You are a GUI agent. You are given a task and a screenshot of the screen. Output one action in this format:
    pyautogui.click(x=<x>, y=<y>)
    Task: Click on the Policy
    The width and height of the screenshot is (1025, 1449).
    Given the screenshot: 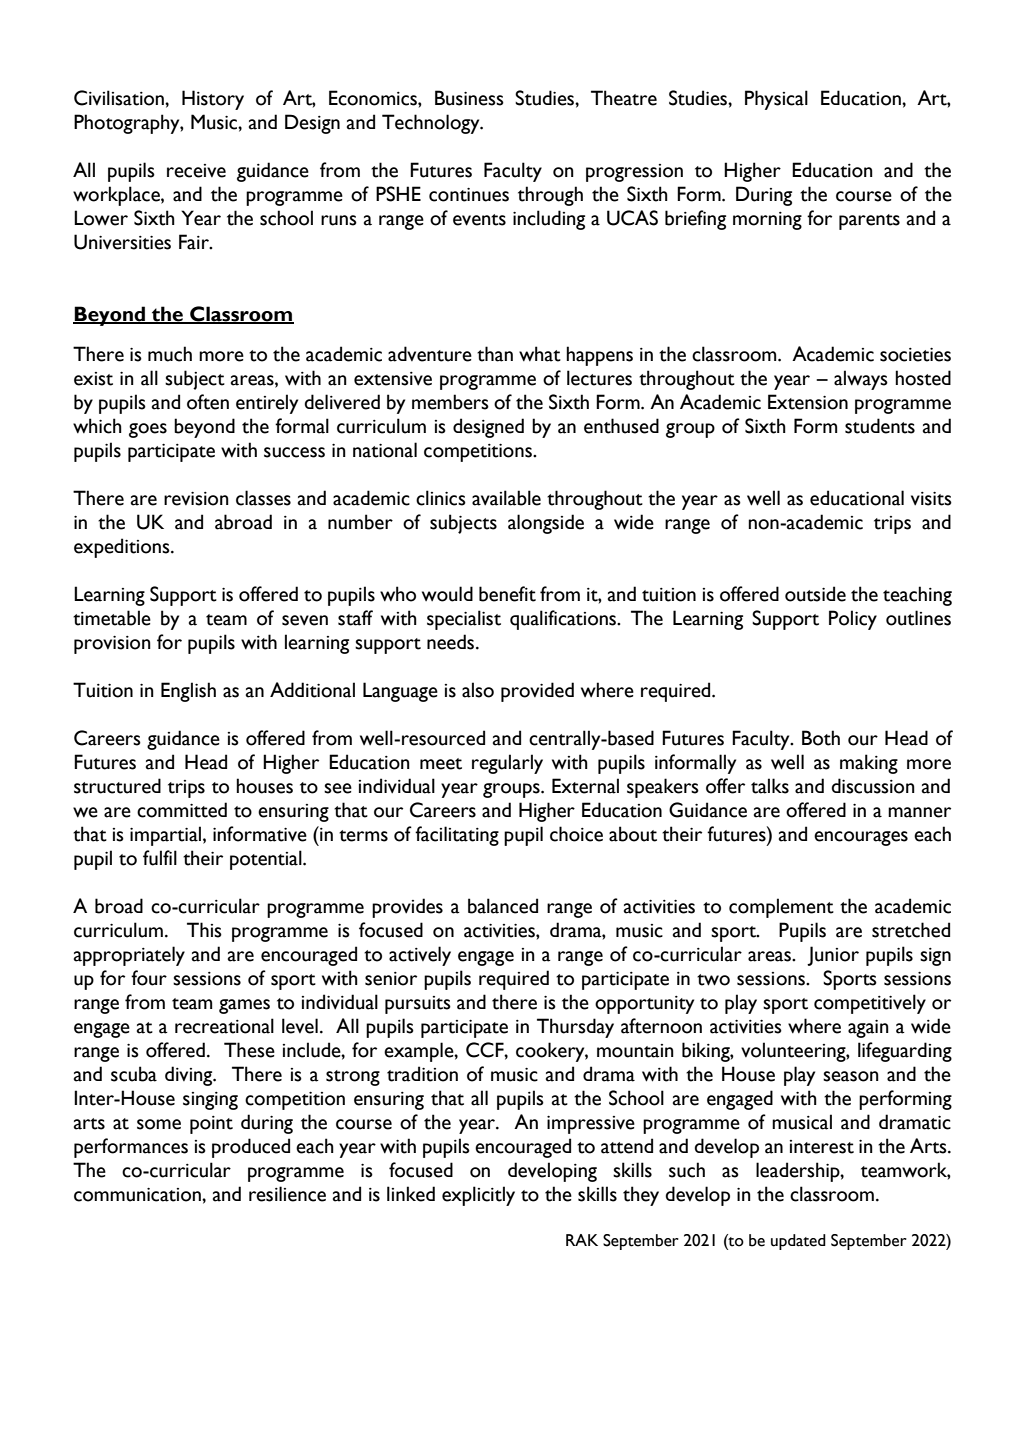 What is the action you would take?
    pyautogui.click(x=853, y=620)
